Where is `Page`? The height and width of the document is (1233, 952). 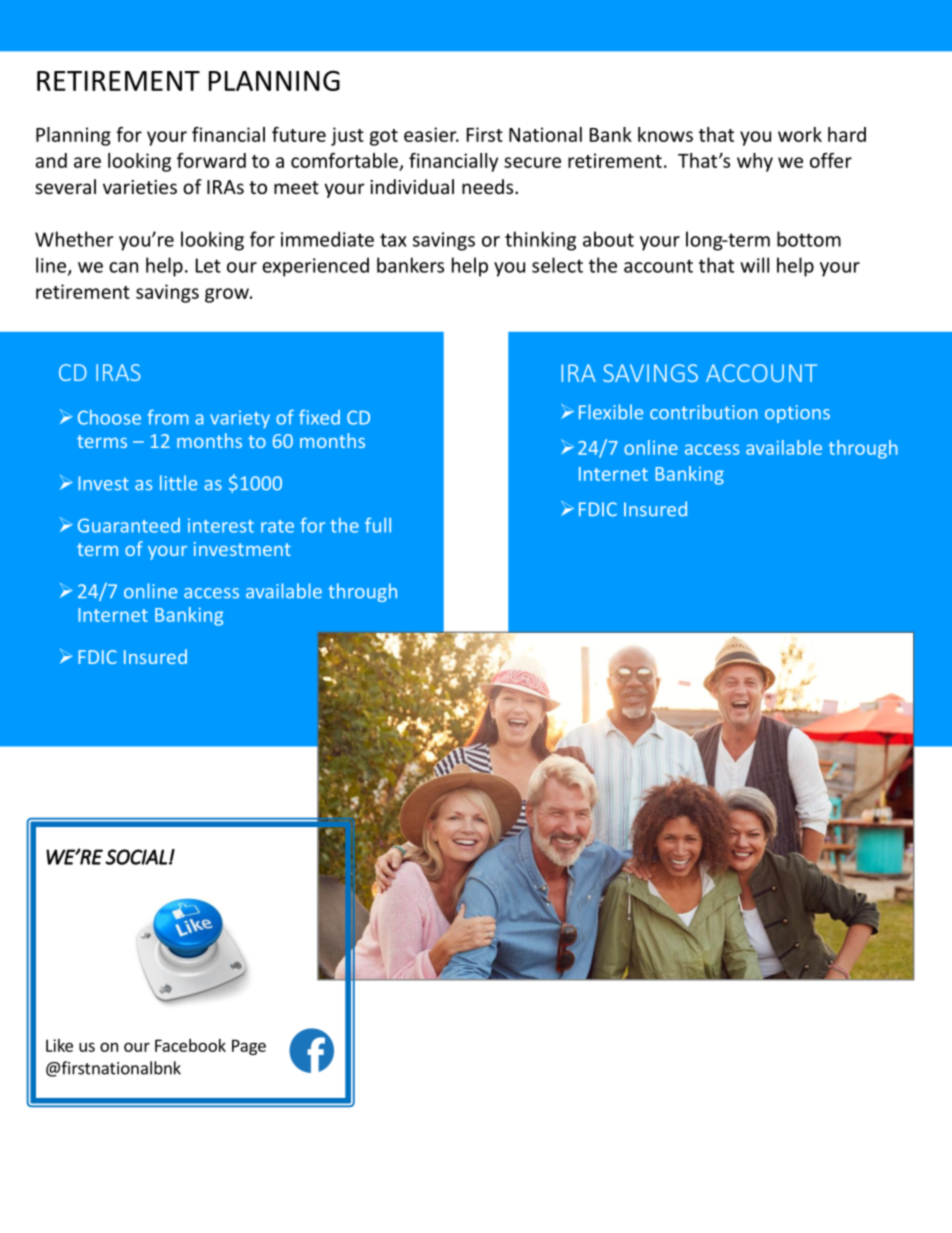
Page is located at coordinates (249, 1047).
